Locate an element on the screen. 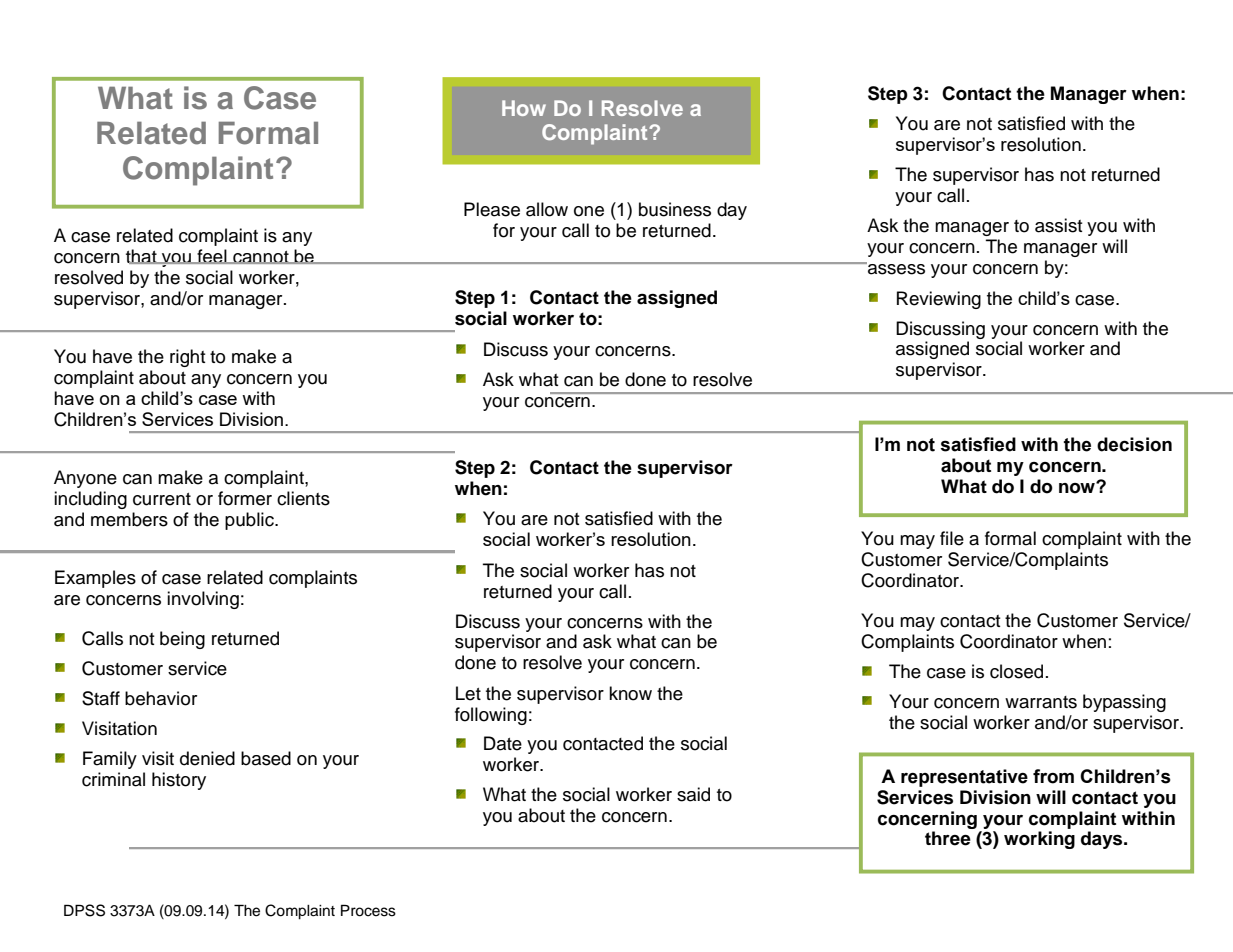 The image size is (1233, 952). How is located at coordinates (524, 108).
